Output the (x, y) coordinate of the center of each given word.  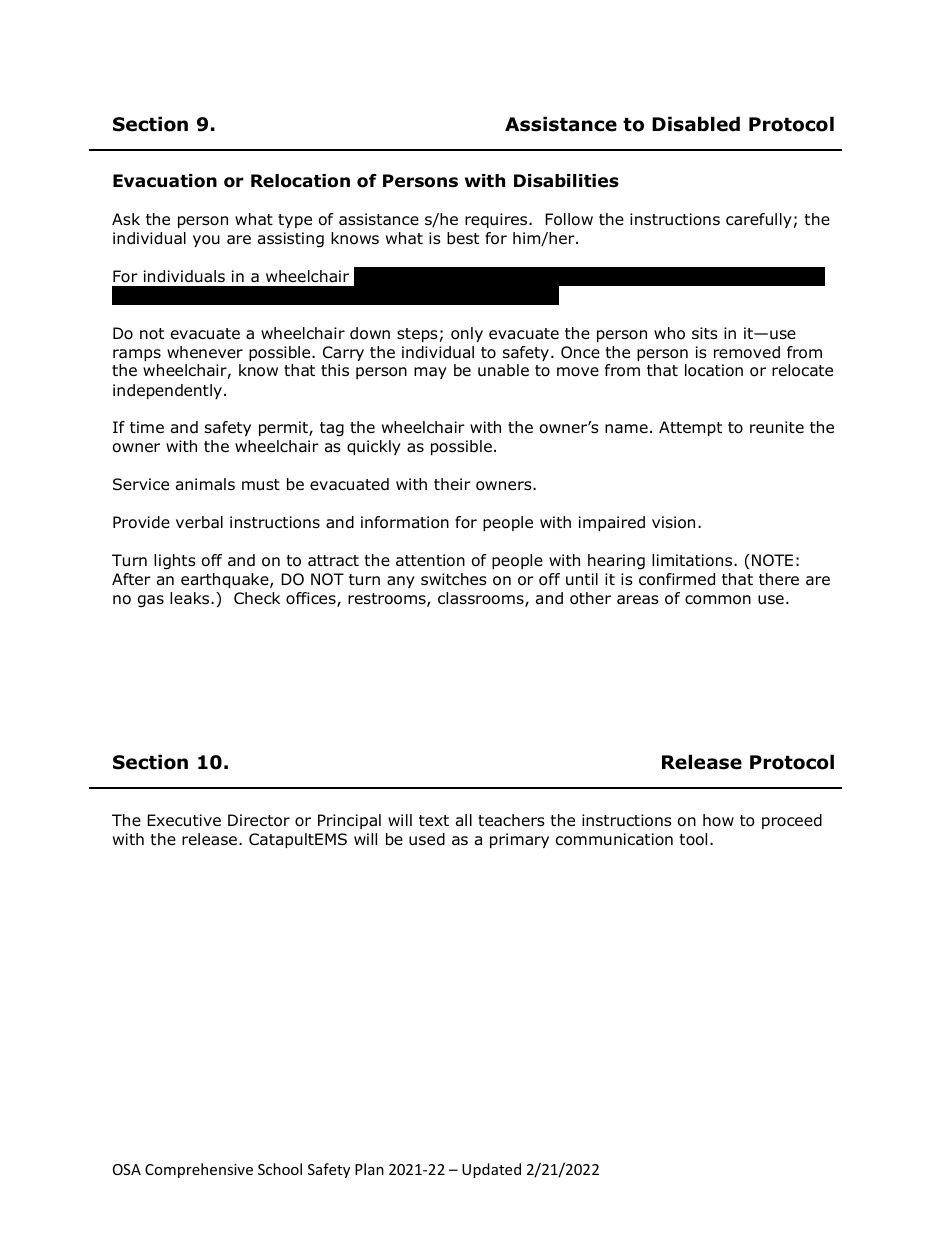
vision (673, 522)
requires (497, 220)
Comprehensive (199, 1170)
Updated (491, 1170)
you (206, 241)
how (718, 820)
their (452, 484)
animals (205, 484)
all (464, 820)
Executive (184, 820)
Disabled (696, 124)
